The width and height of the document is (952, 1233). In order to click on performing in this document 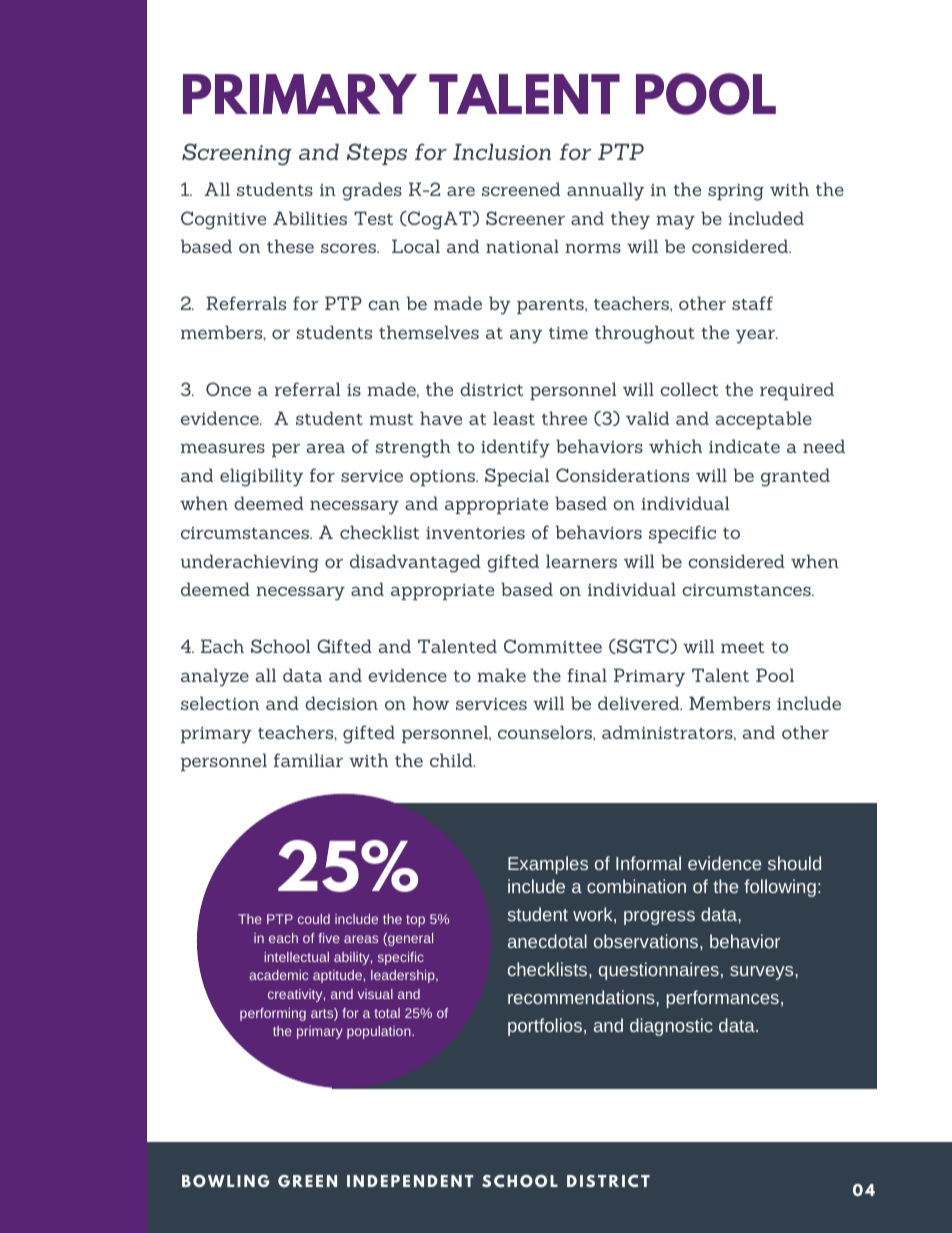, I will do `click(273, 1014)`.
